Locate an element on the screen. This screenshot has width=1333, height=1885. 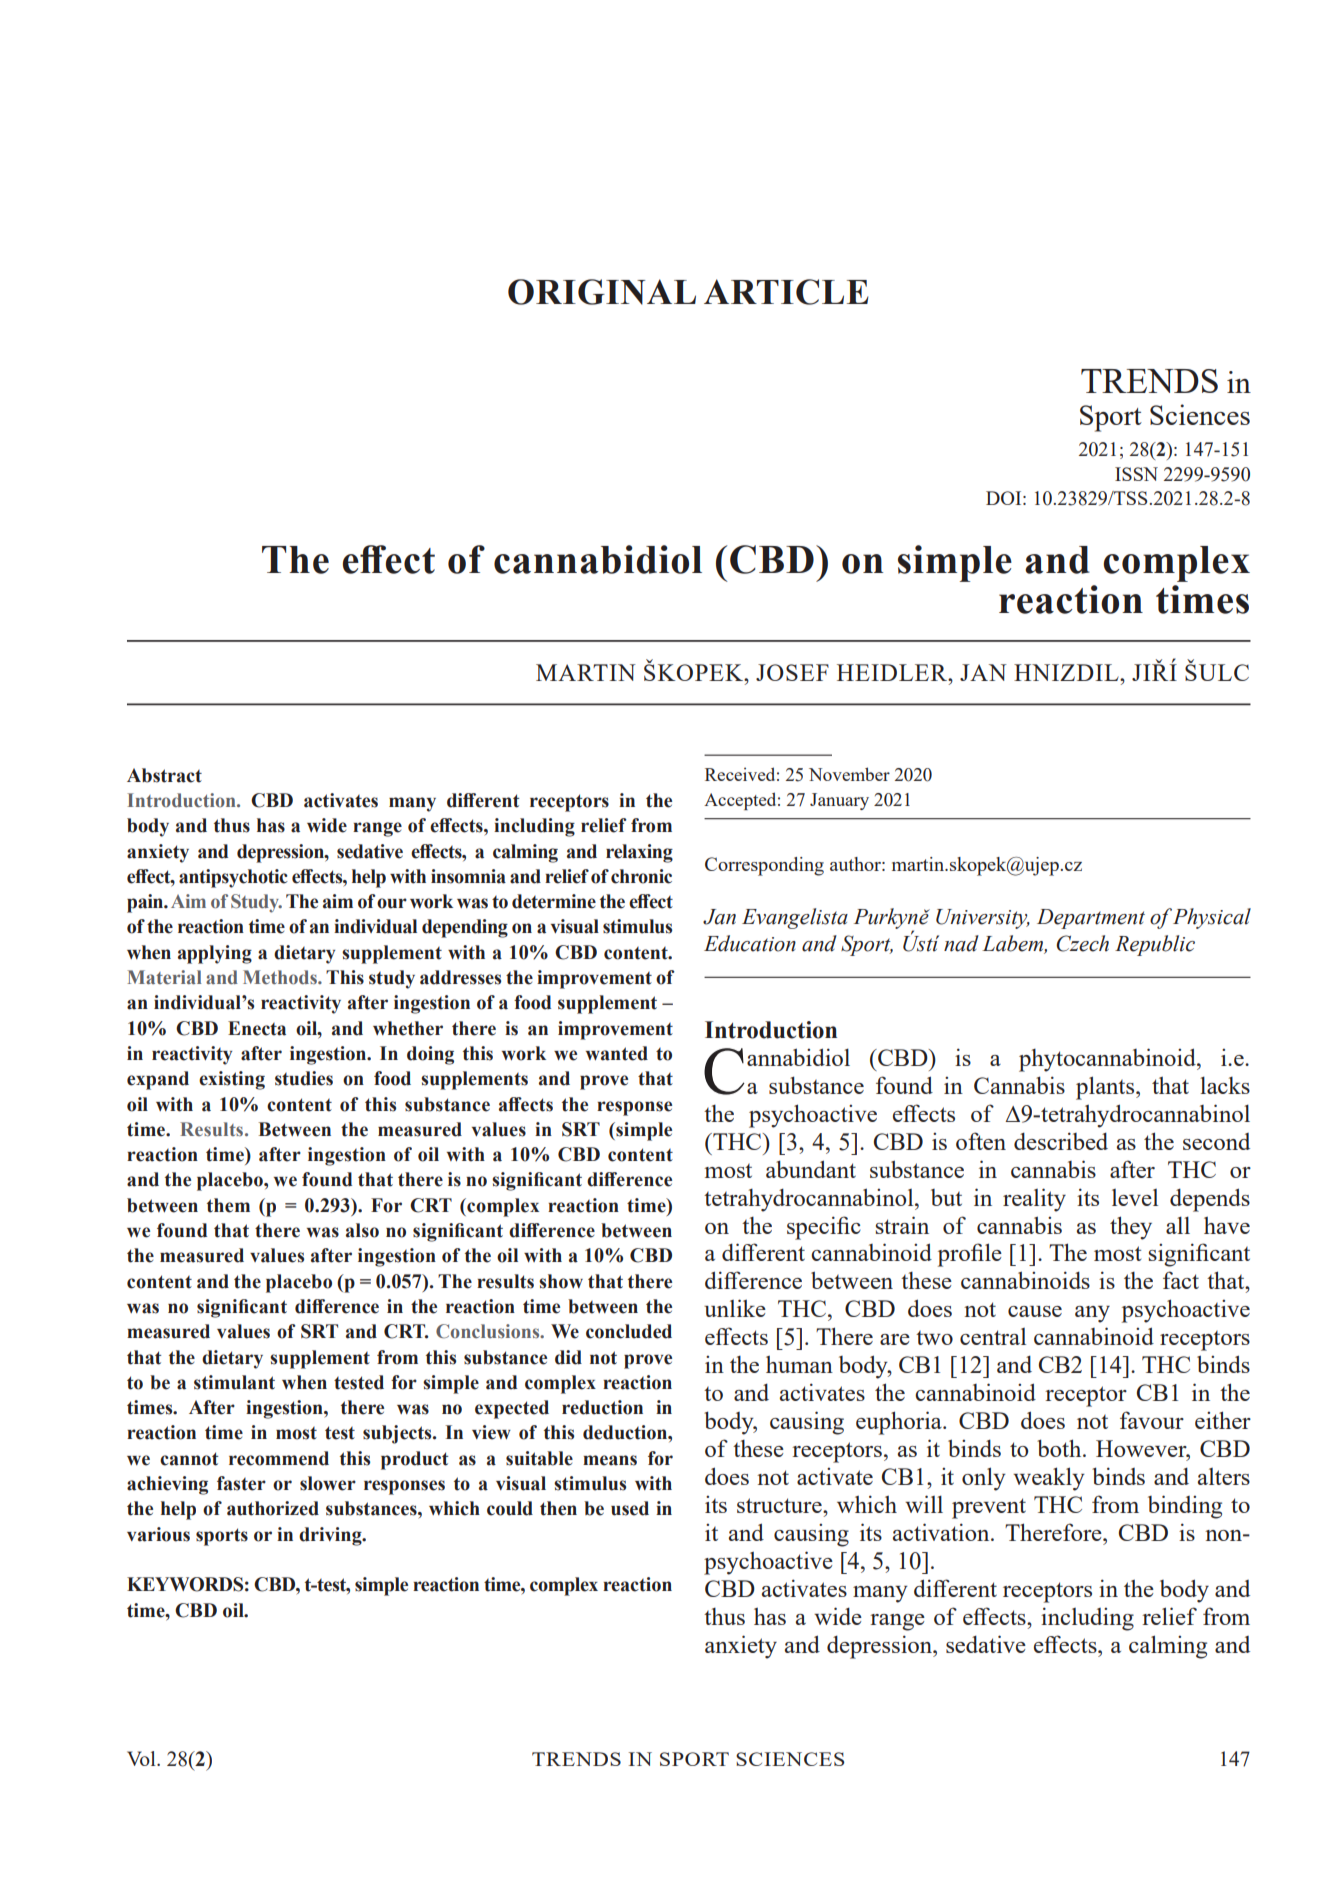
Vol is located at coordinates (142, 1758).
